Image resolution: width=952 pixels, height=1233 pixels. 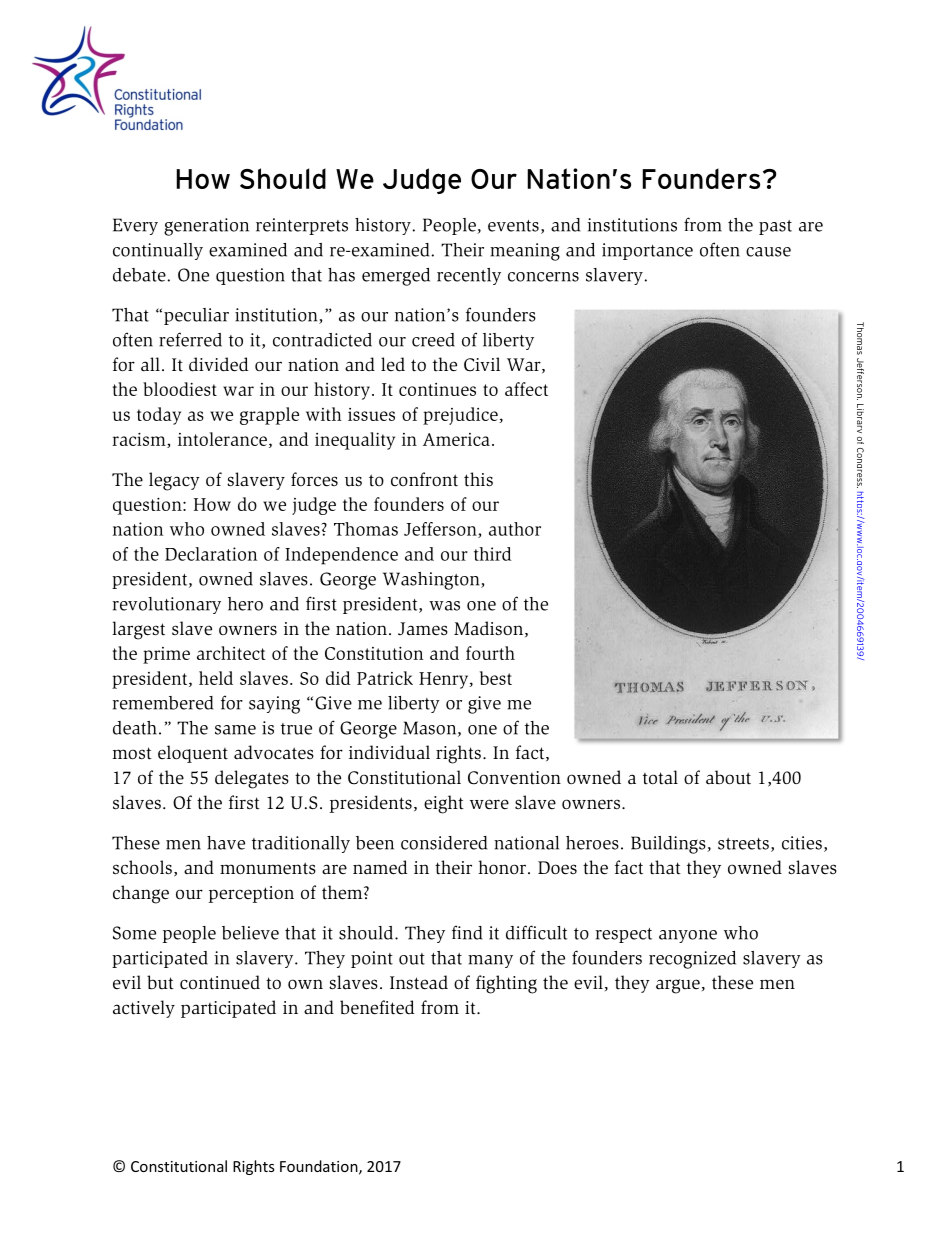 What do you see at coordinates (678, 986) in the screenshot?
I see `argue` at bounding box center [678, 986].
